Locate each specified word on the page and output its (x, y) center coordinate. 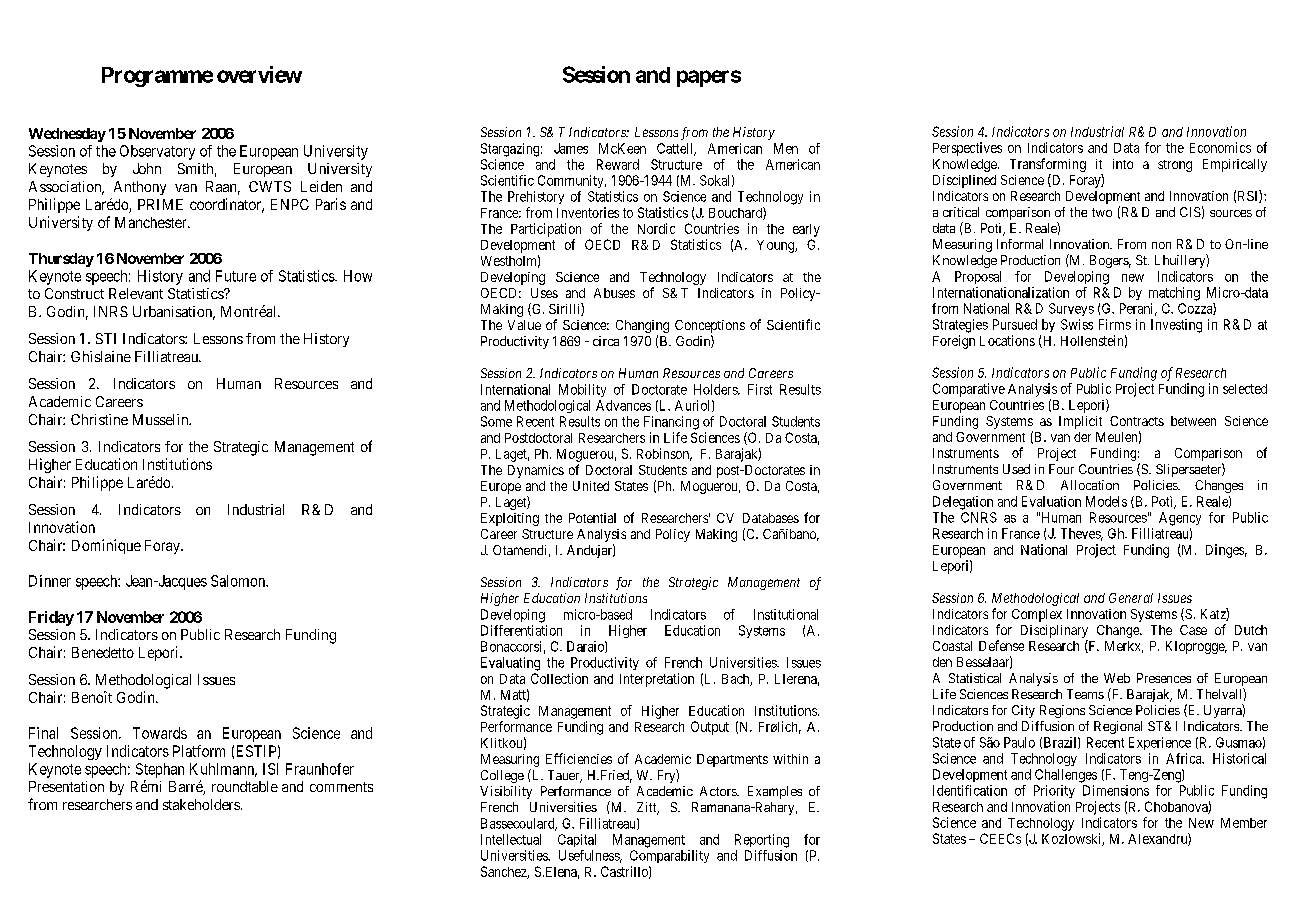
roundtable (245, 786)
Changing (642, 328)
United (591, 486)
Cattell (676, 149)
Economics (1220, 147)
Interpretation (657, 680)
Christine (99, 419)
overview (259, 74)
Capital (577, 840)
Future (236, 276)
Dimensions (1116, 790)
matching (1174, 294)
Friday (51, 618)
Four (1061, 469)
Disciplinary (1054, 631)
